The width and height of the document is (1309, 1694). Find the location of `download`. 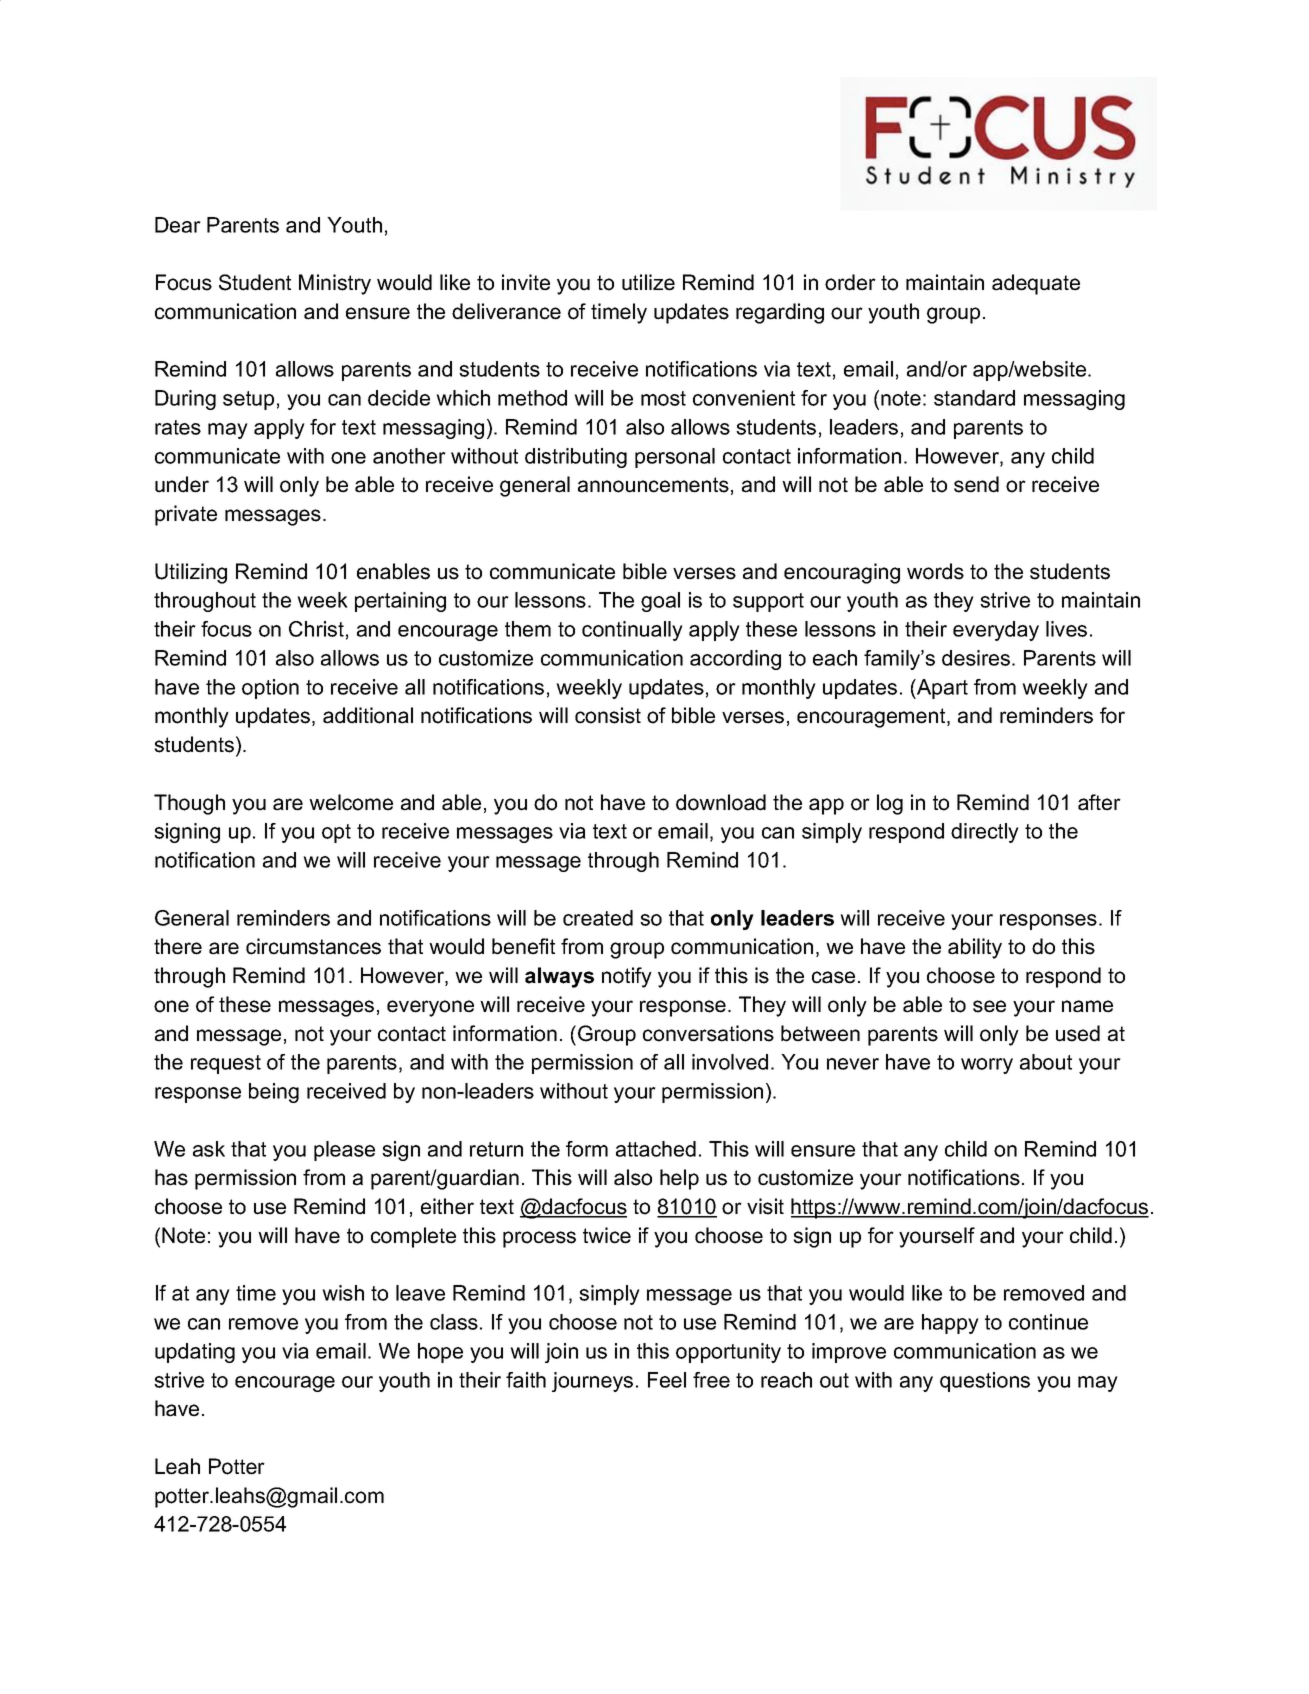

download is located at coordinates (721, 802).
